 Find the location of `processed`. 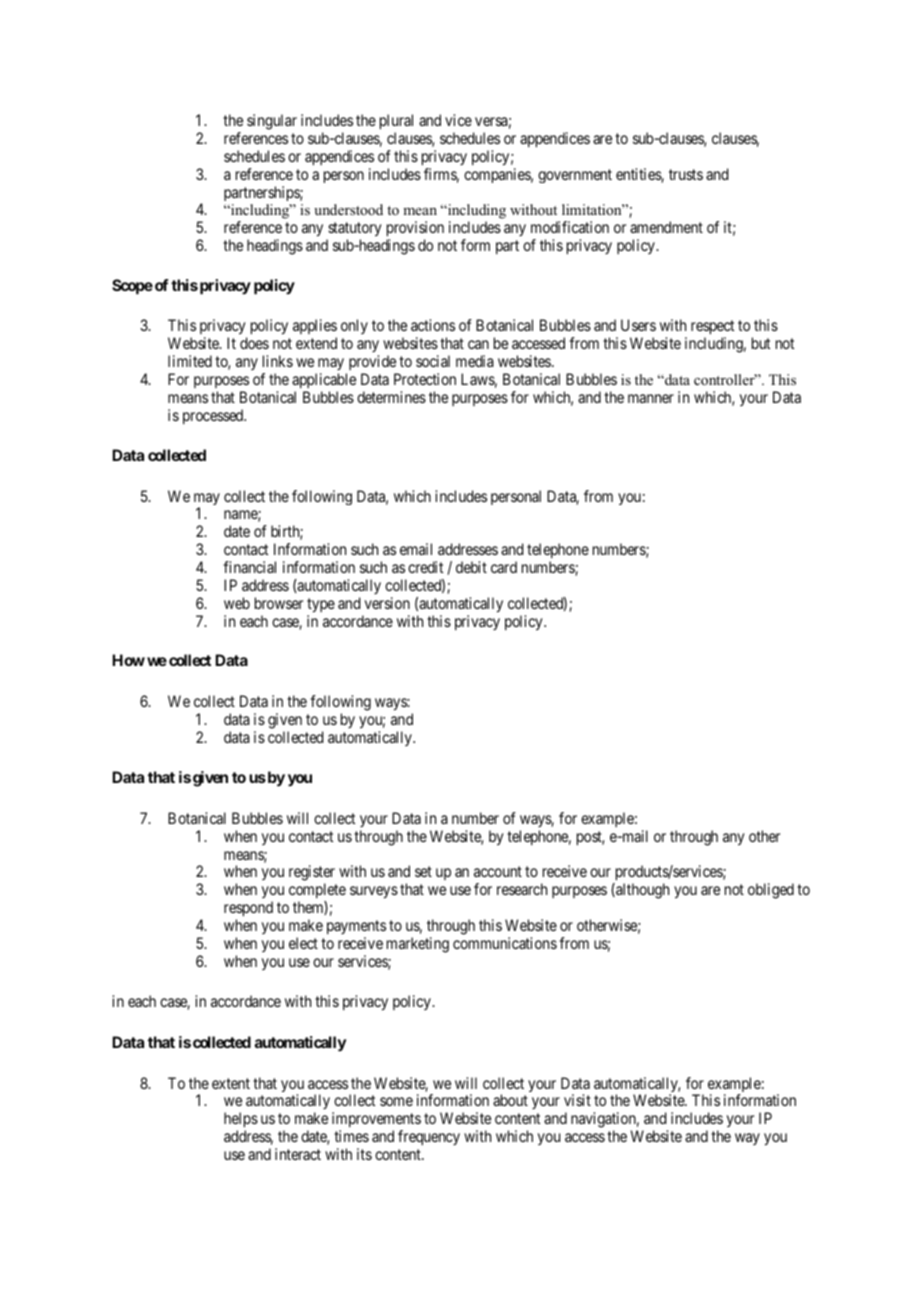

processed is located at coordinates (214, 416).
